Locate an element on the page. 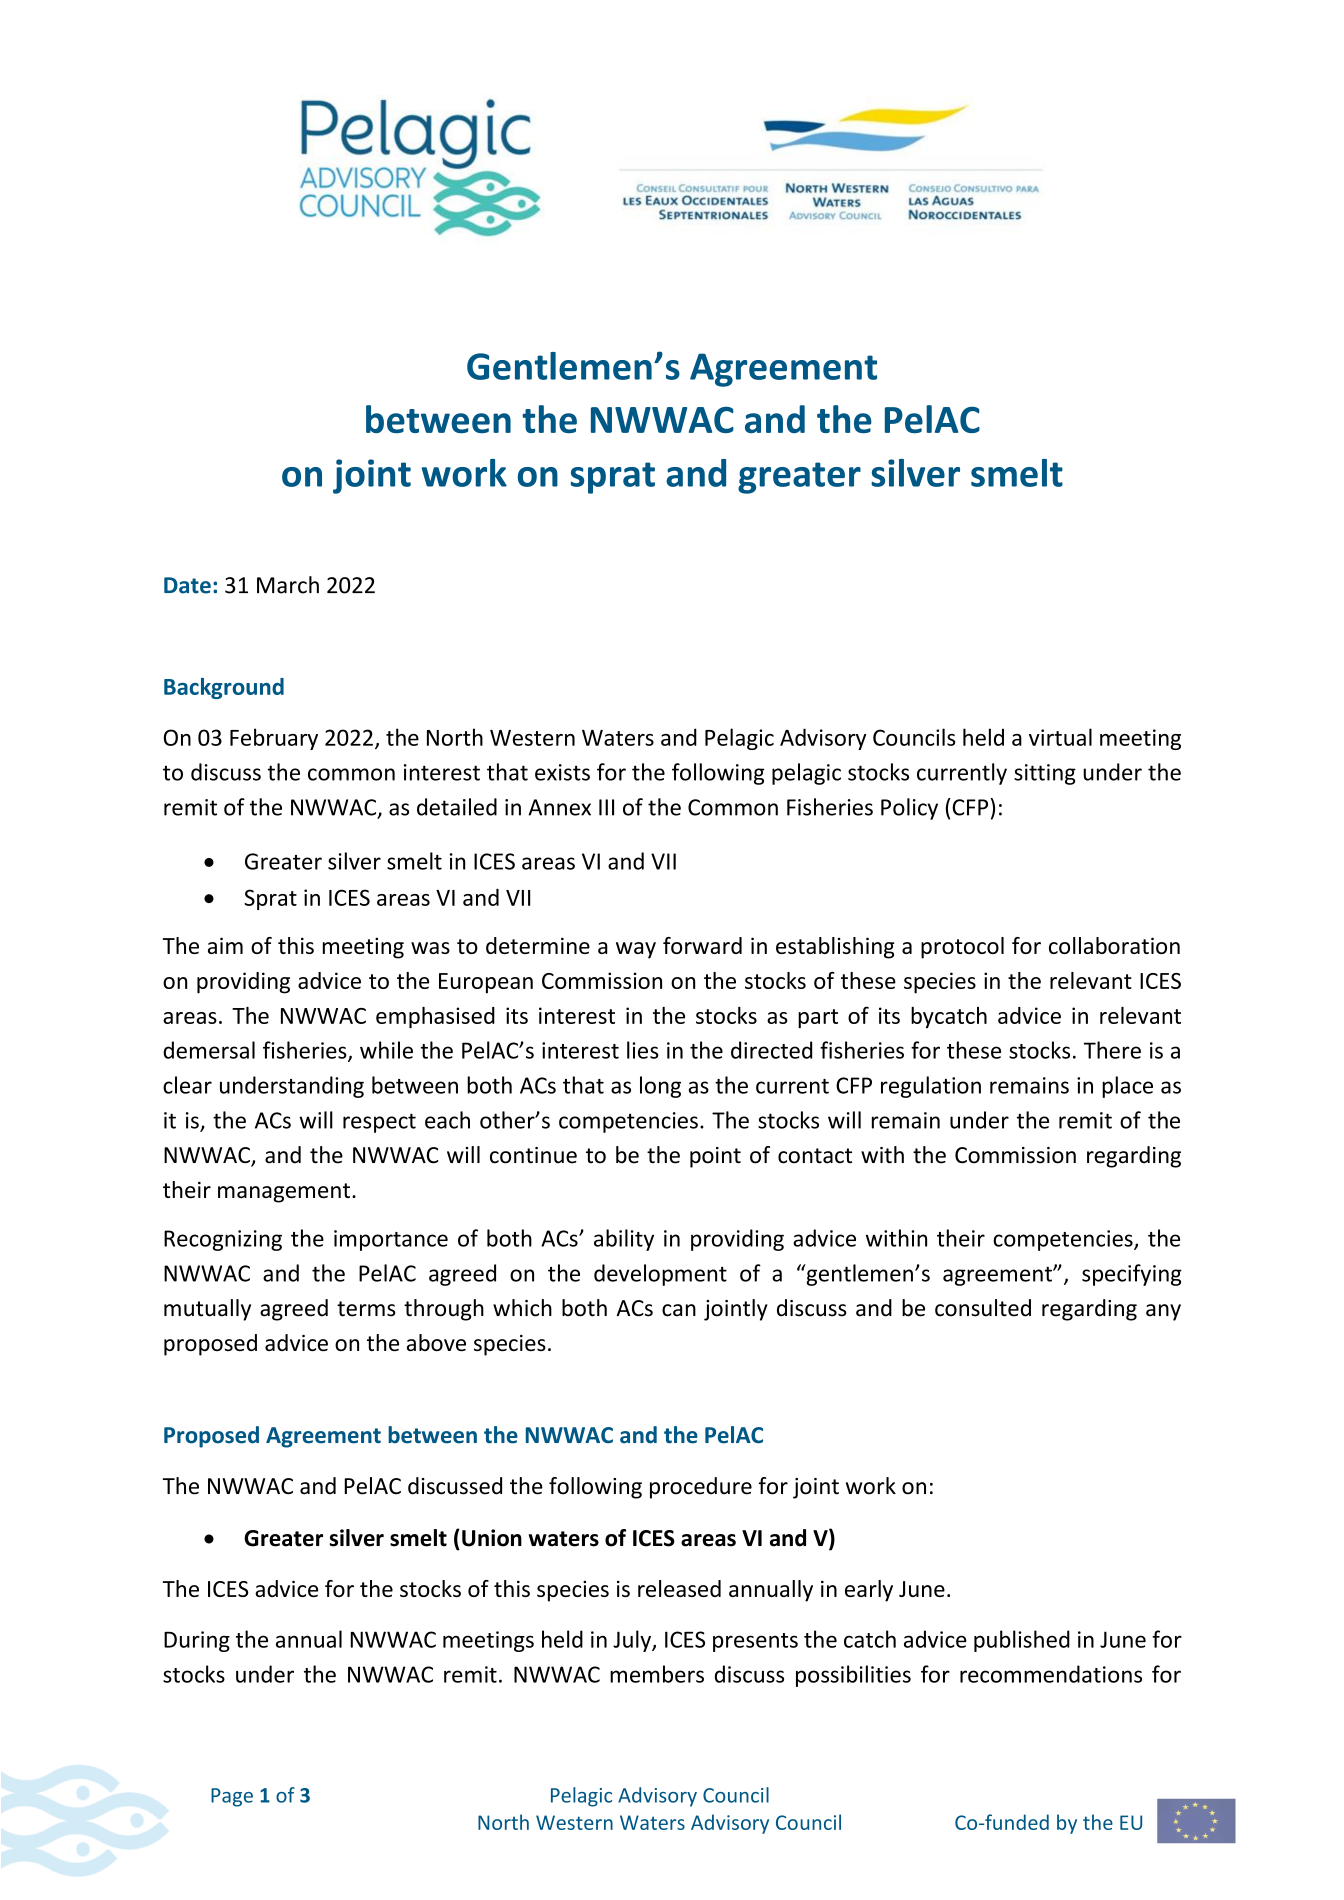 The width and height of the document is (1344, 1900). Page is located at coordinates (232, 1797).
